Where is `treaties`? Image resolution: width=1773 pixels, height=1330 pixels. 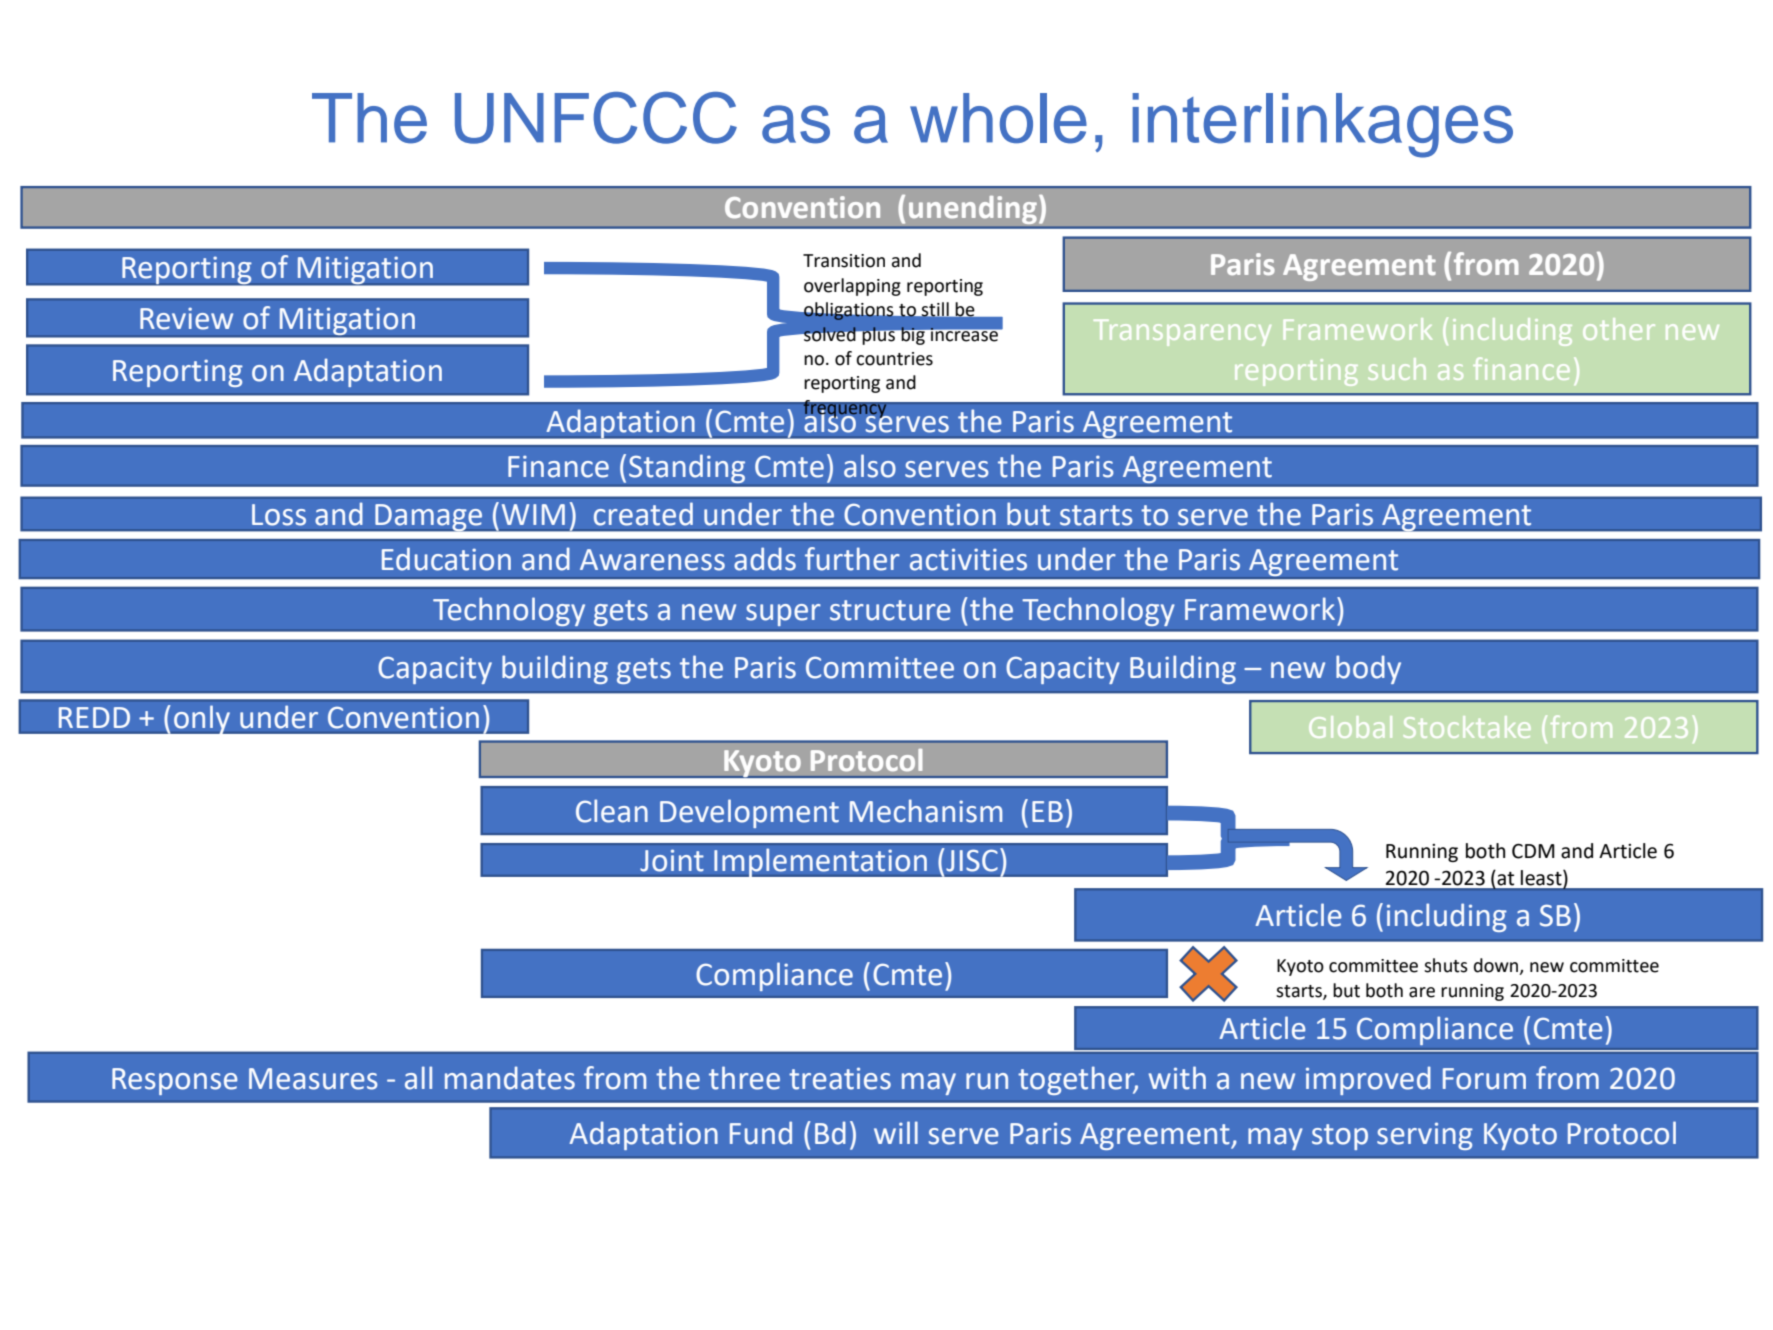 treaties is located at coordinates (840, 1078).
